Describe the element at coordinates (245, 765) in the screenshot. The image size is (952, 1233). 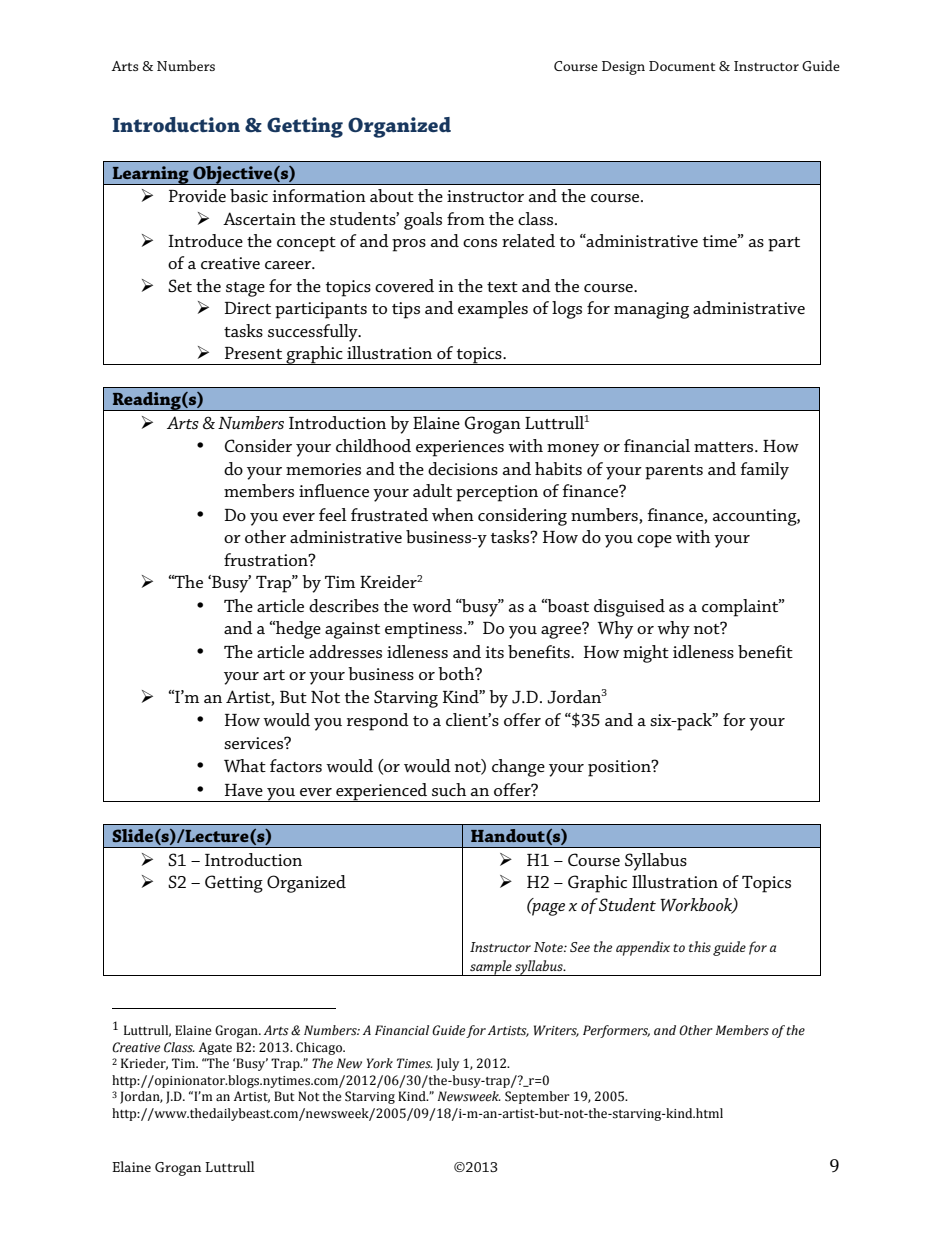
I see `What` at that location.
